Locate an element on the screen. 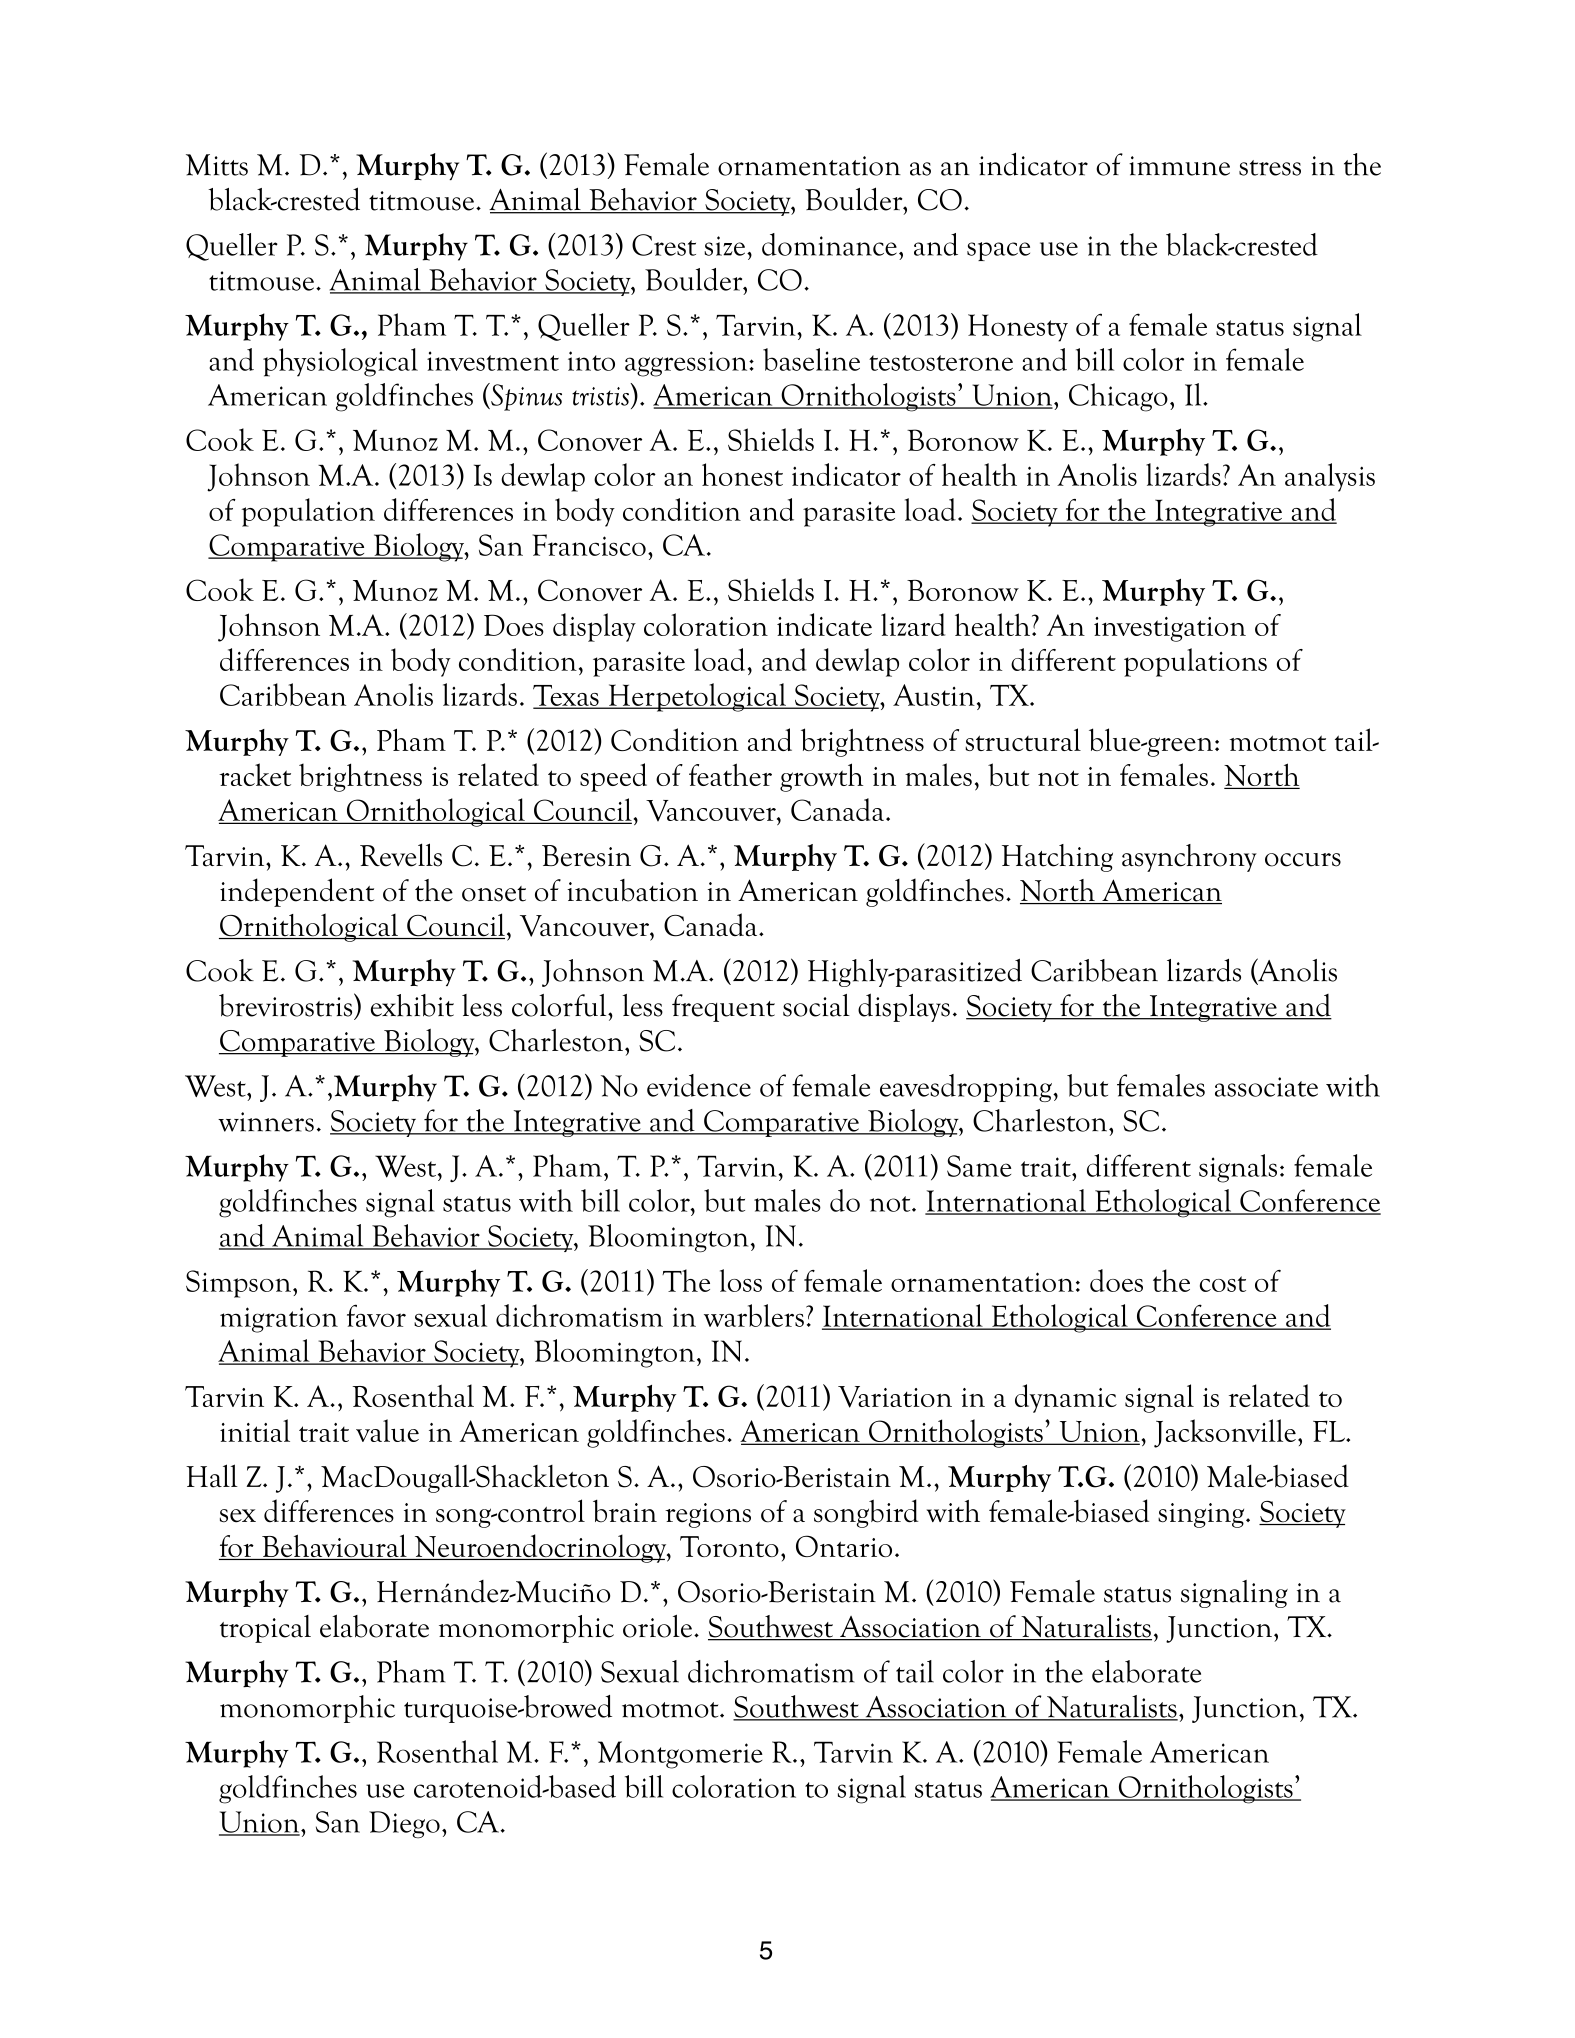 This screenshot has height=2038, width=1575. Mitts is located at coordinates (217, 165).
